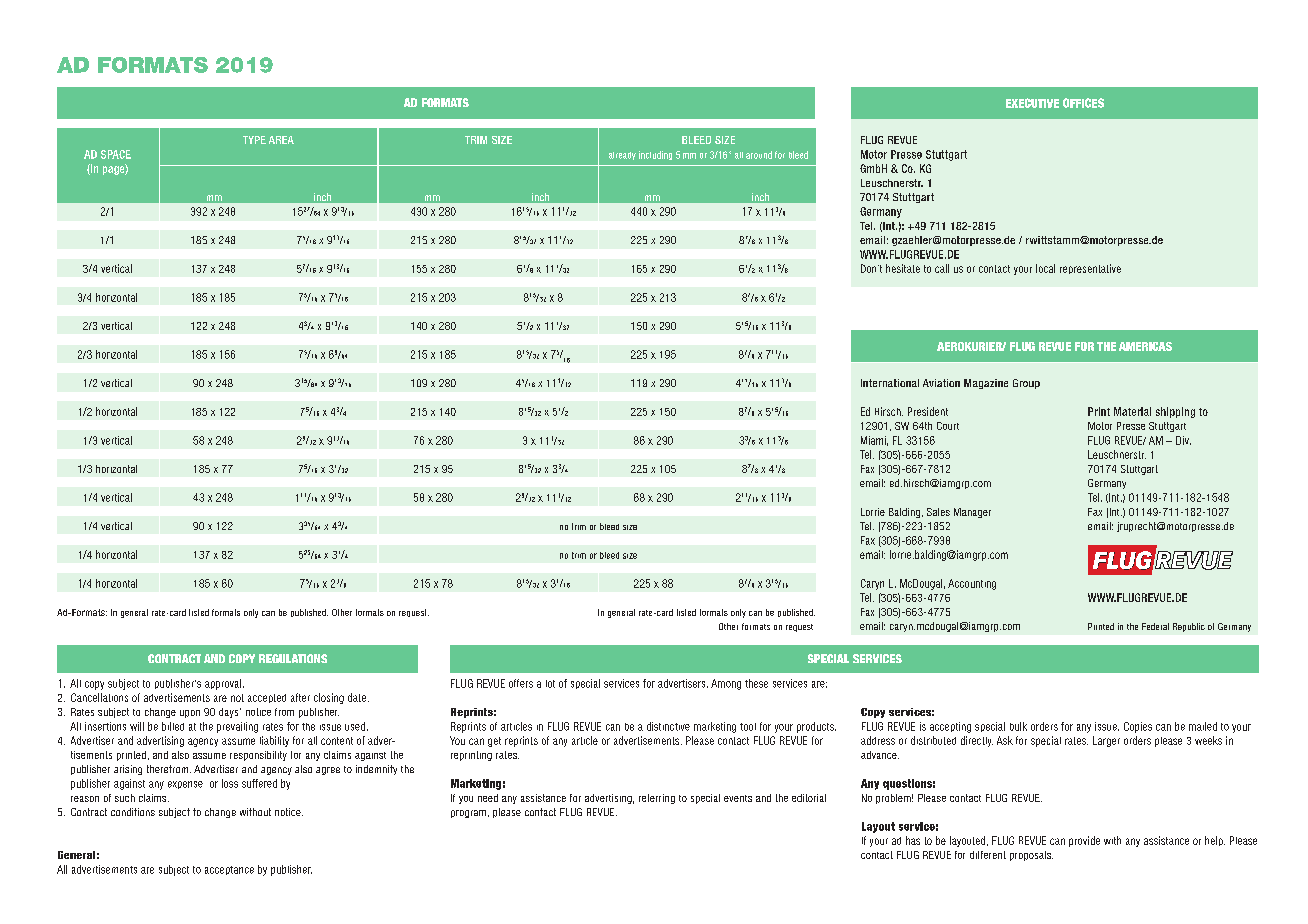 This screenshot has width=1308, height=924. I want to click on REGULATIONS, so click(293, 658).
